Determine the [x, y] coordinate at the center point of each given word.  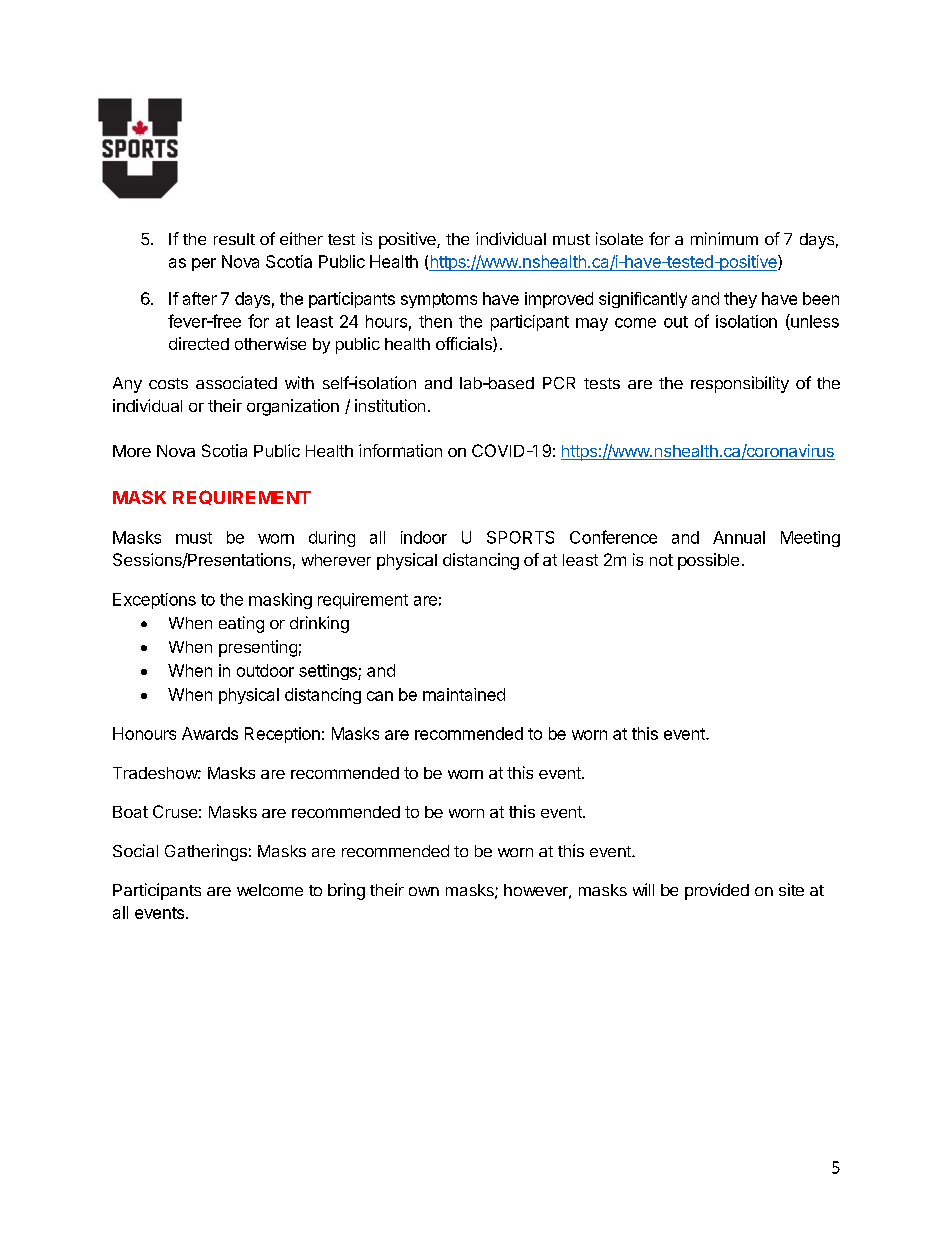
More [132, 451]
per [204, 264]
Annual [739, 537]
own [424, 891]
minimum [724, 238]
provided [717, 891]
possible [708, 561]
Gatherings [206, 852]
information [400, 450]
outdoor [265, 670]
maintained [464, 694]
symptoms [439, 300]
